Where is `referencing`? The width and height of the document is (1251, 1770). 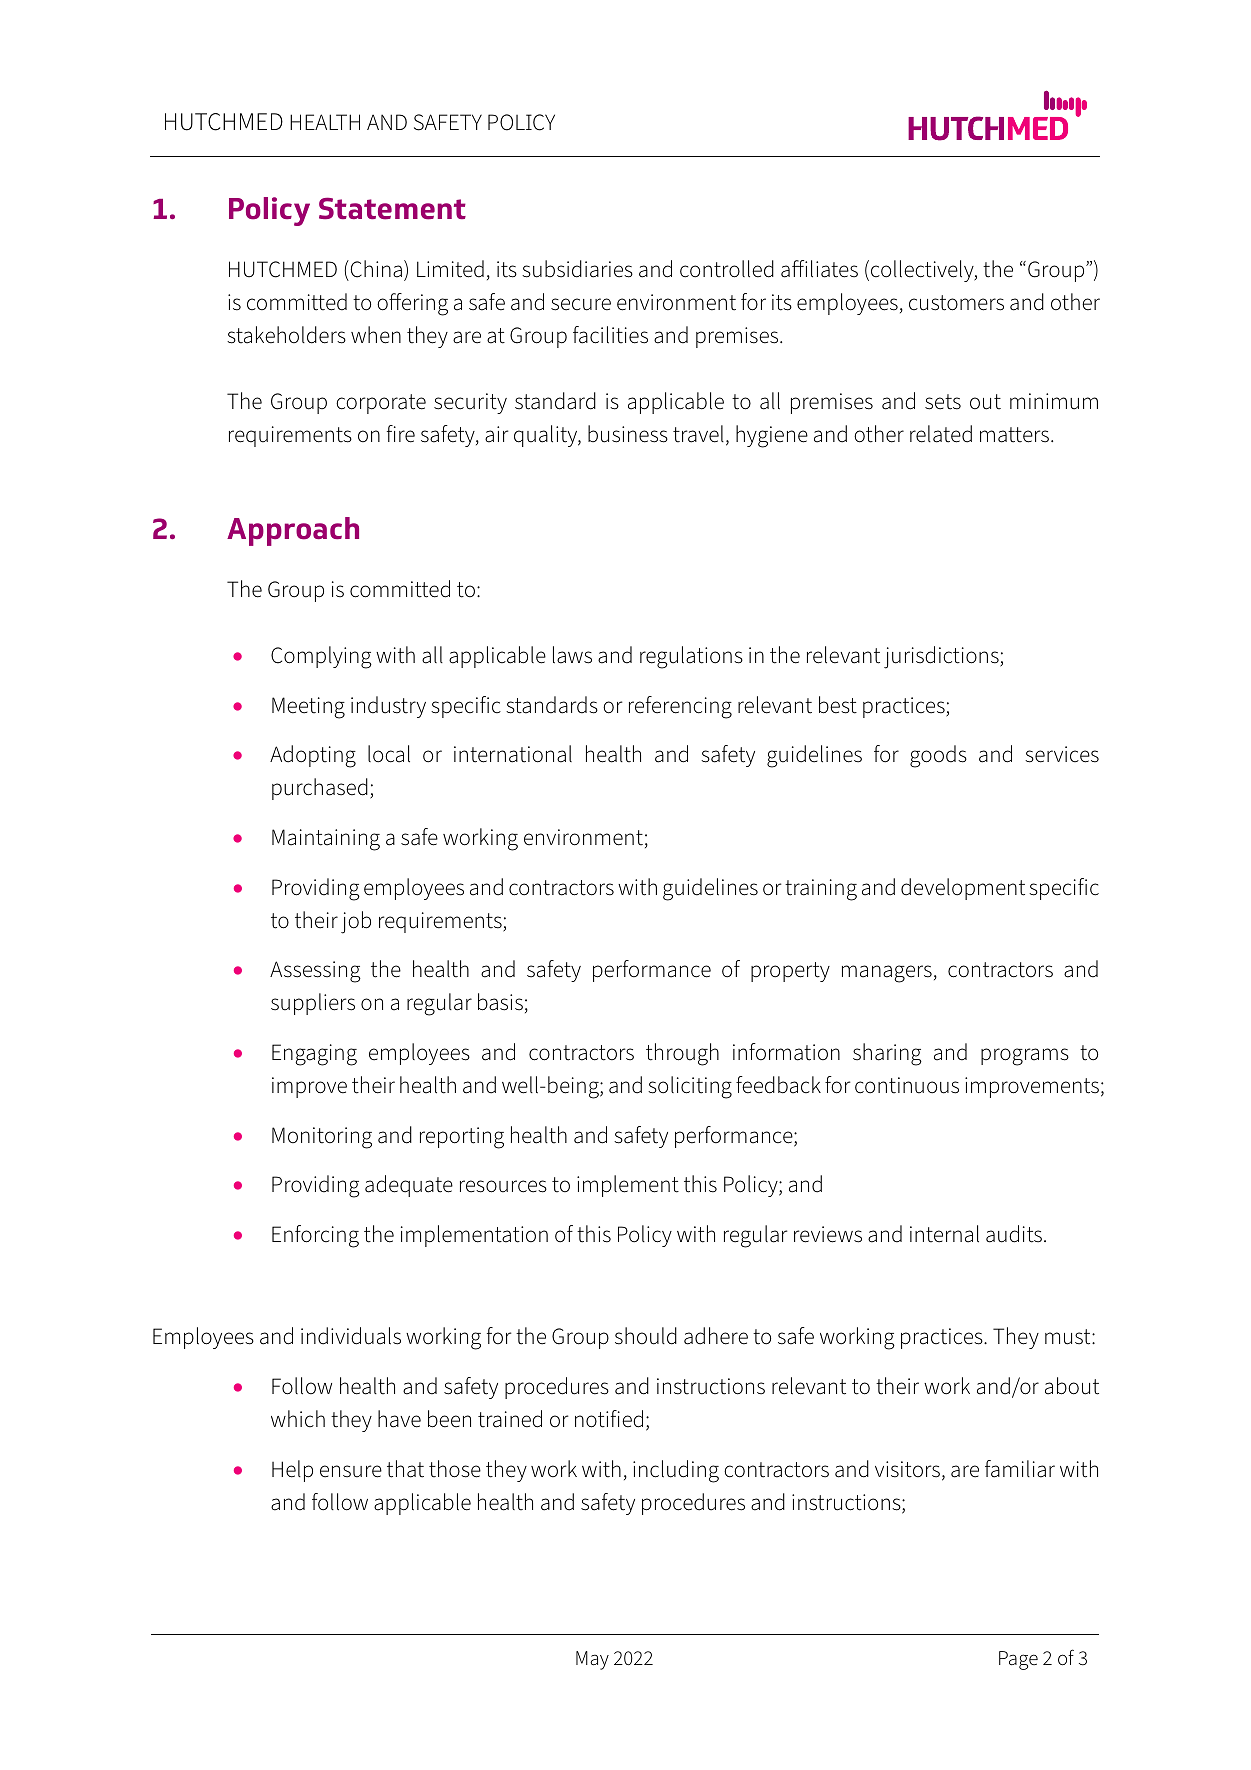
referencing is located at coordinates (680, 707).
